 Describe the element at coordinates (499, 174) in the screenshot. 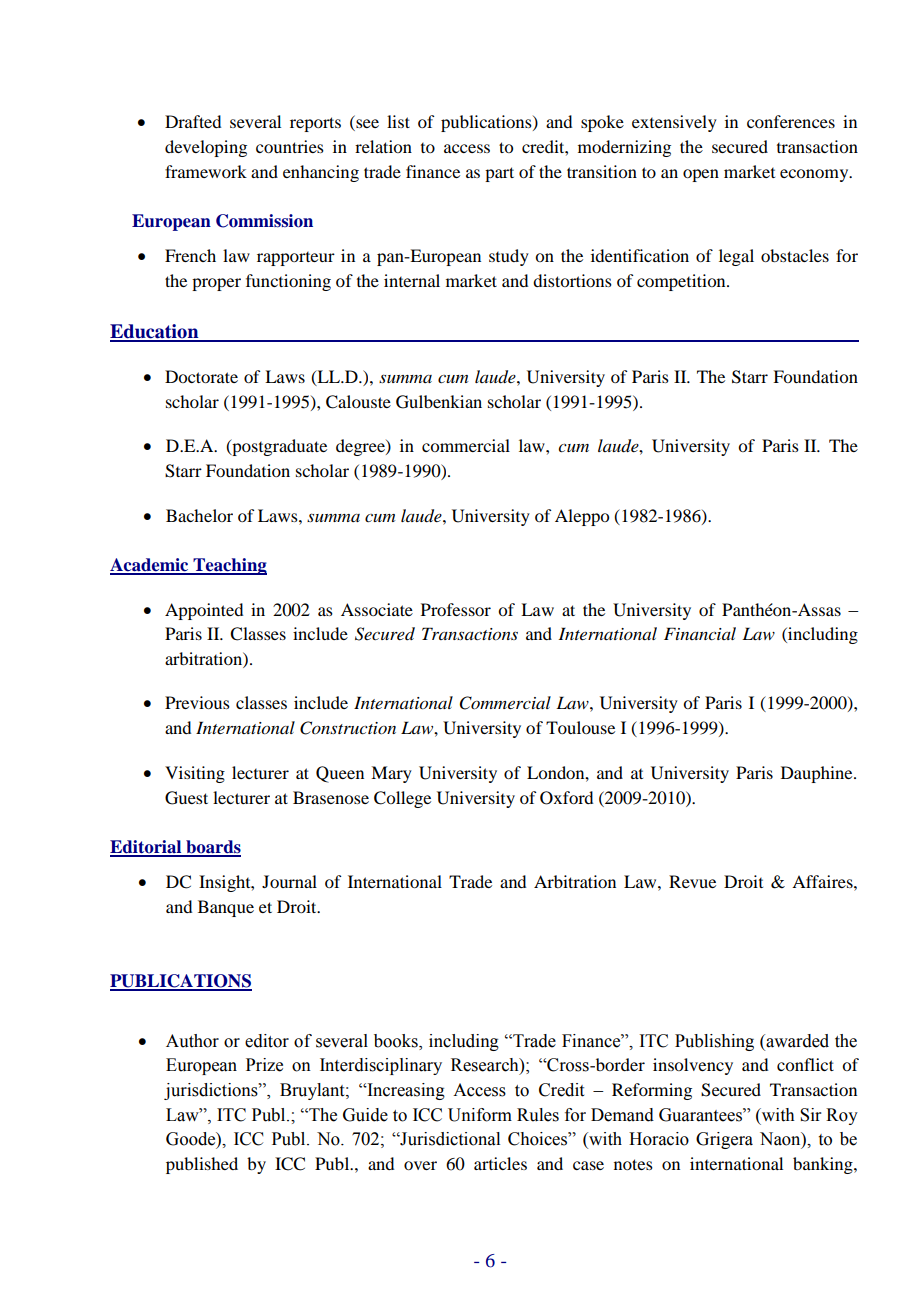

I see `part` at that location.
